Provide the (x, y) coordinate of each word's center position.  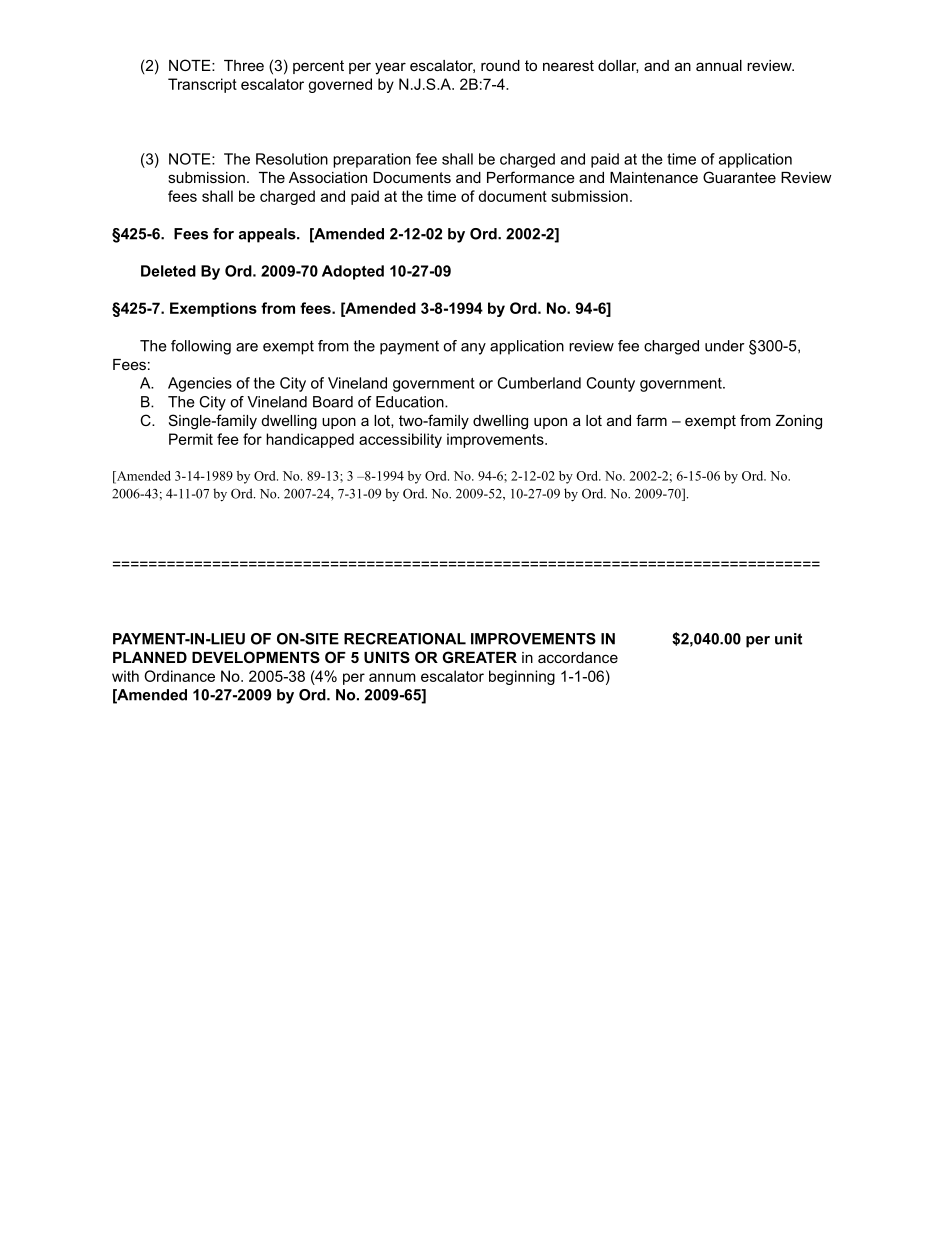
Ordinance (179, 676)
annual (719, 65)
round (500, 65)
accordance (578, 657)
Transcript (202, 85)
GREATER (479, 657)
